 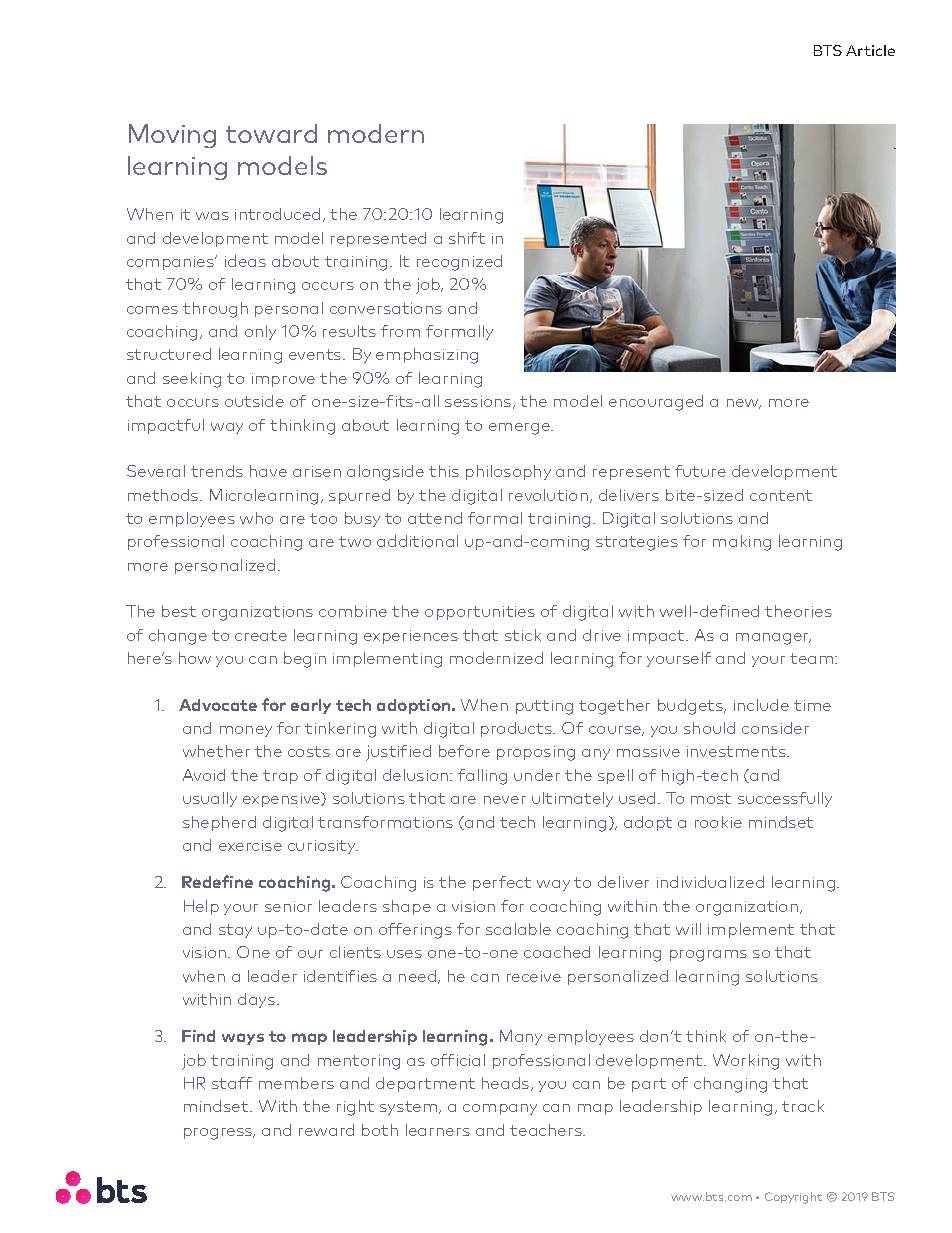 What do you see at coordinates (261, 635) in the screenshot?
I see `create` at bounding box center [261, 635].
